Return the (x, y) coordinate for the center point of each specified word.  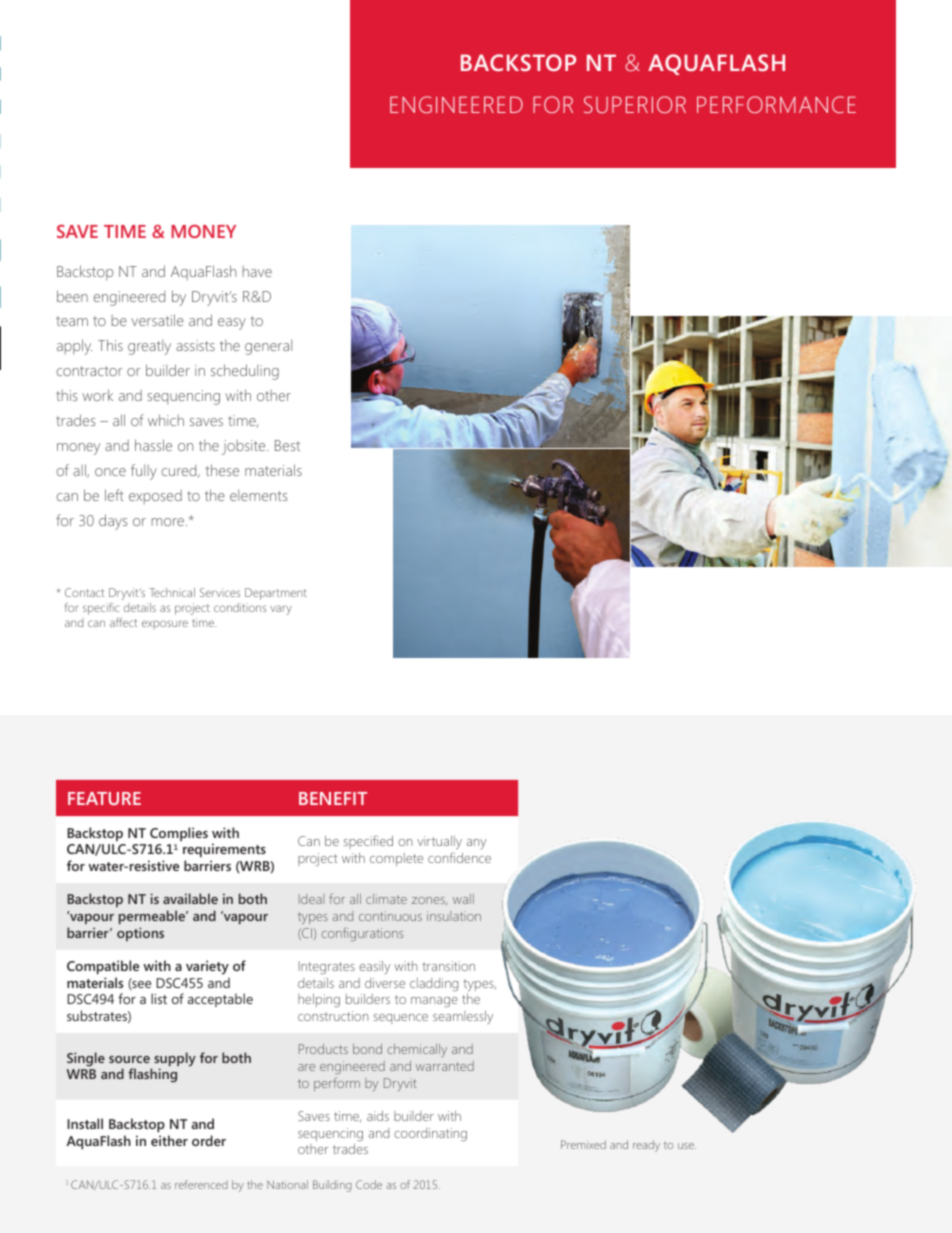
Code (369, 1184)
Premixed (583, 1144)
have (257, 271)
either (169, 1140)
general (268, 347)
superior (635, 104)
